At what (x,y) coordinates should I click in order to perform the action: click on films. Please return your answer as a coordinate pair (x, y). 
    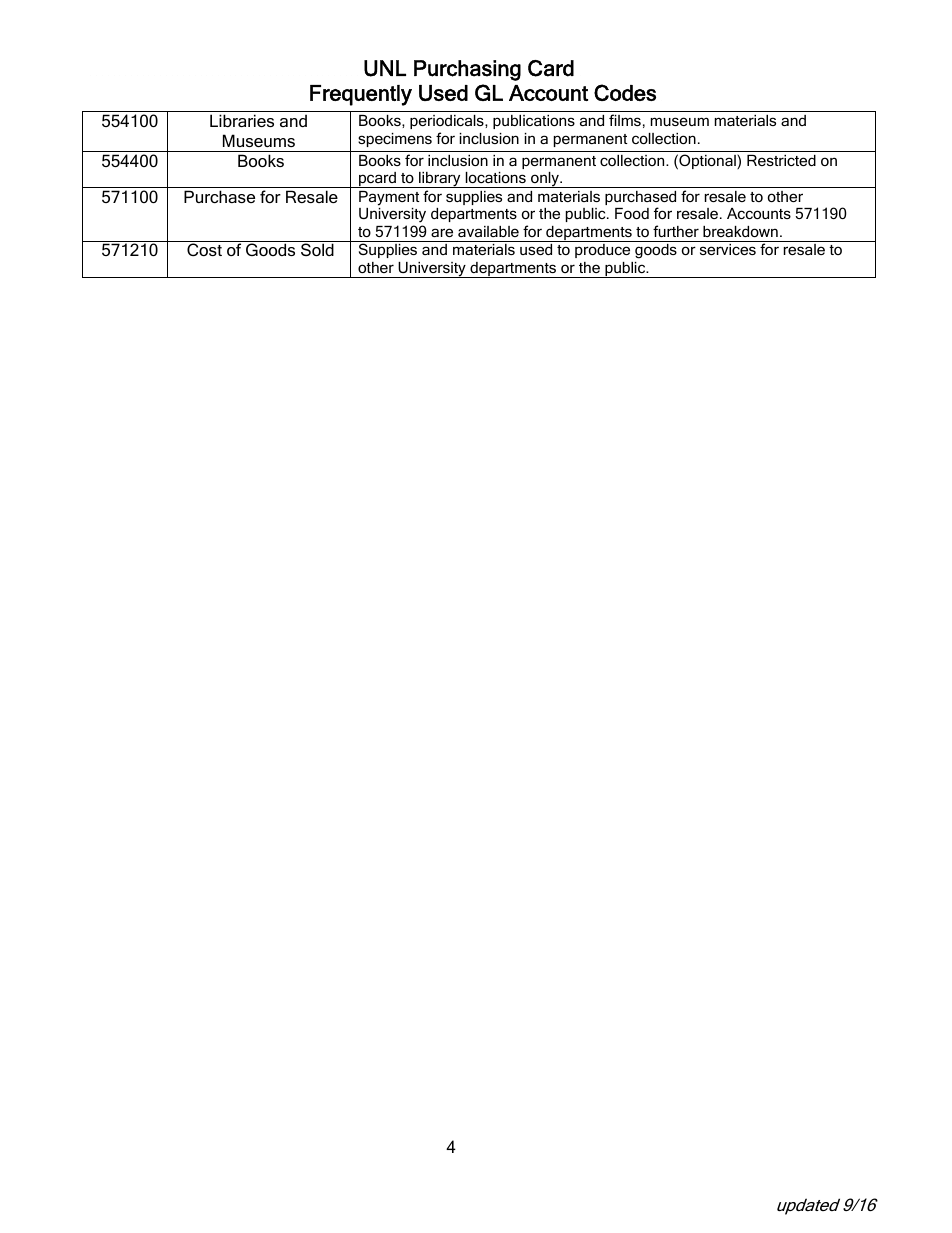
    Looking at the image, I should click on (625, 120).
